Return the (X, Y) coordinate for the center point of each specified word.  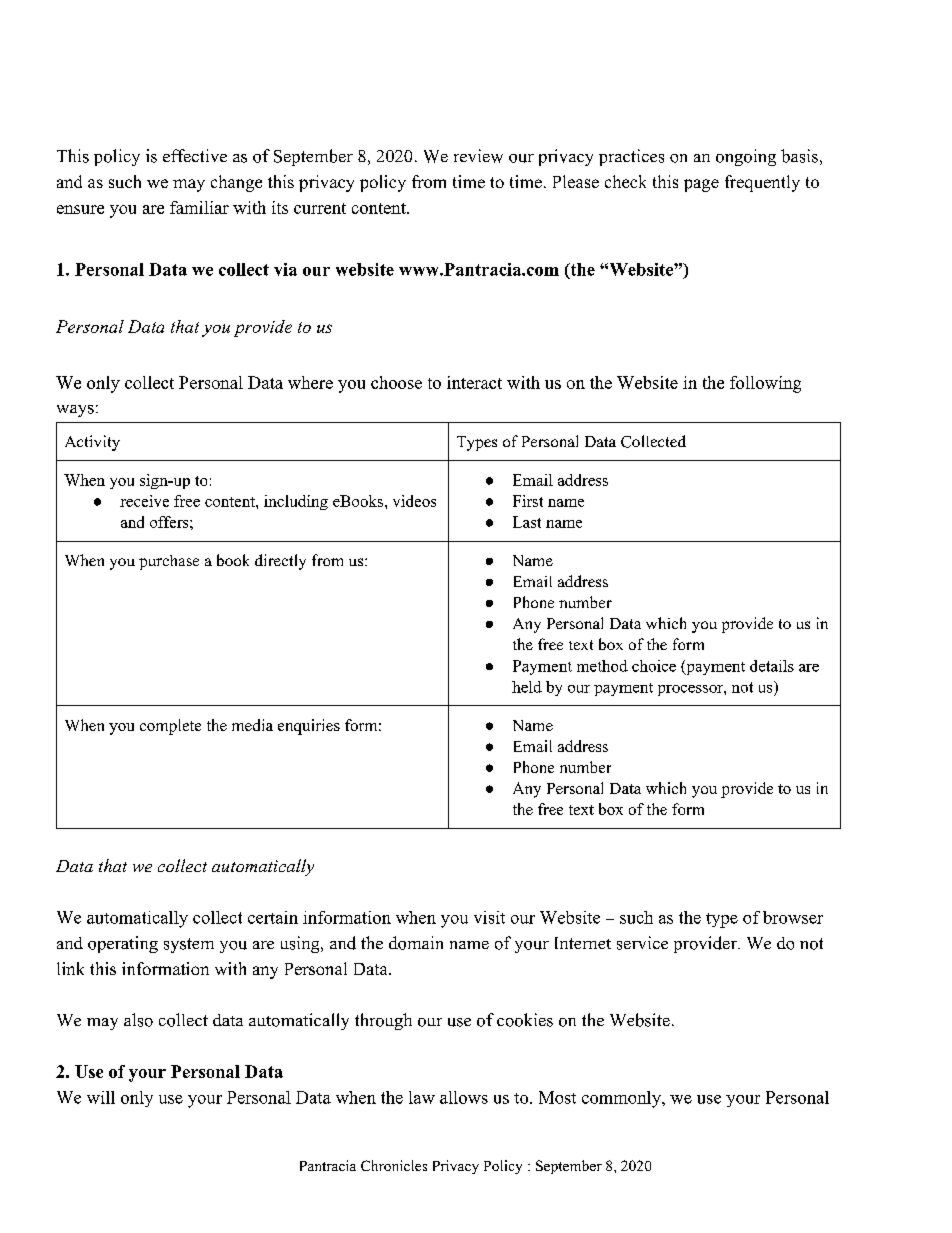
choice (654, 666)
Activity (92, 443)
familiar (199, 207)
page (701, 185)
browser (793, 917)
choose (396, 382)
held (527, 687)
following (765, 384)
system (189, 945)
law (422, 1097)
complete (170, 727)
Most (557, 1097)
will (101, 1097)
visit (489, 917)
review (478, 156)
